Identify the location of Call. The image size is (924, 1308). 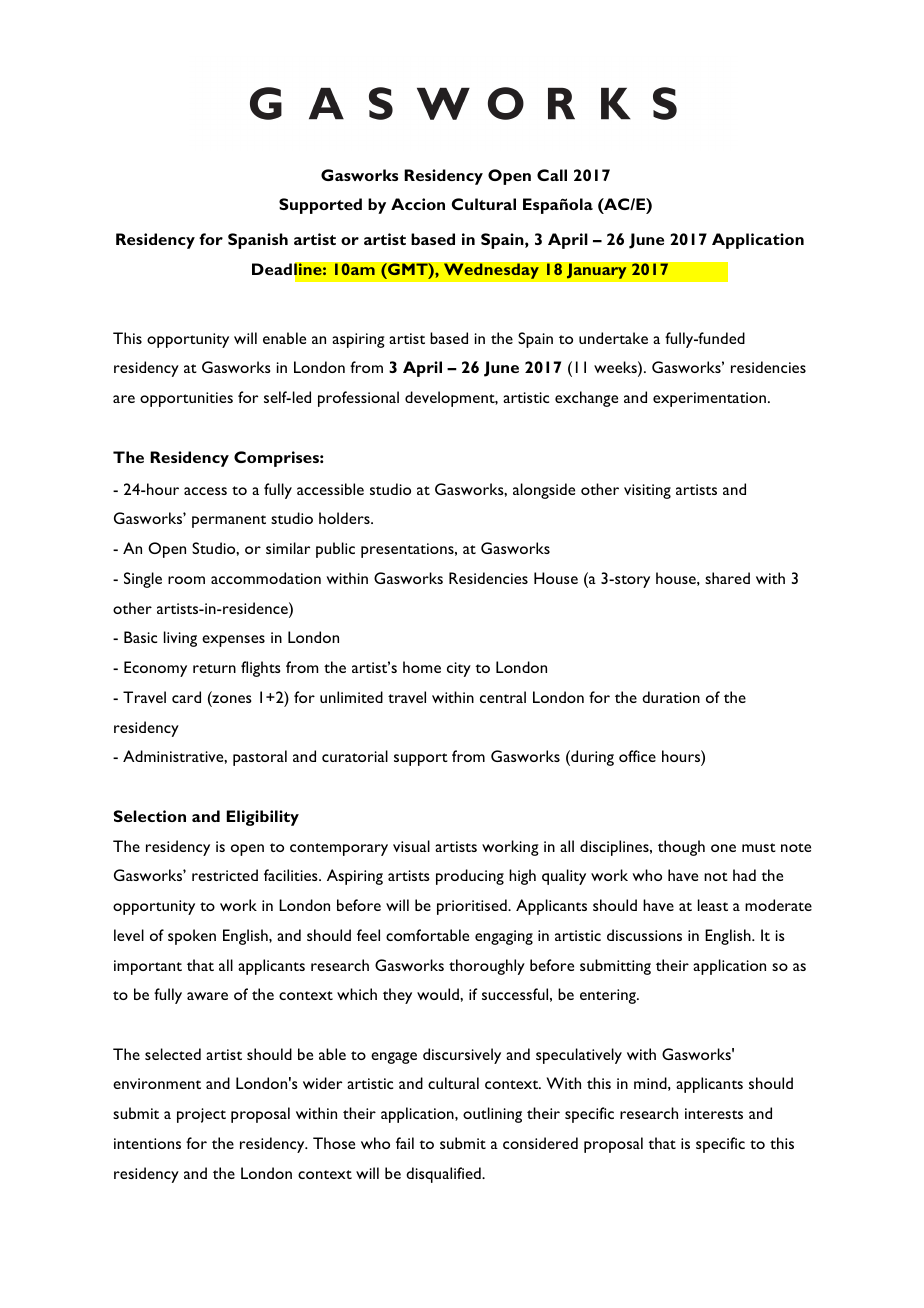
(552, 175).
